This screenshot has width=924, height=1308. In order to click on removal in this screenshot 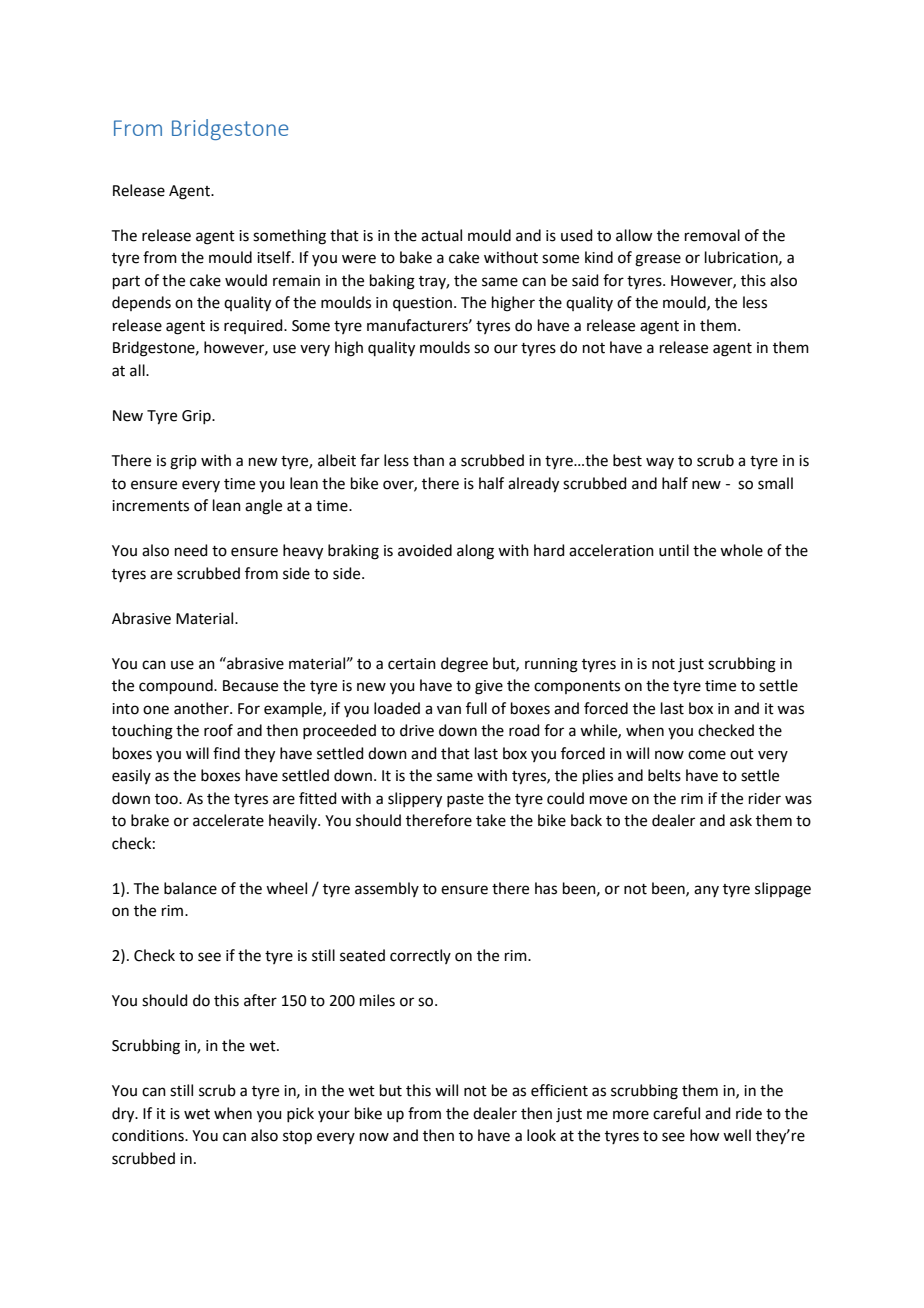, I will do `click(712, 235)`.
